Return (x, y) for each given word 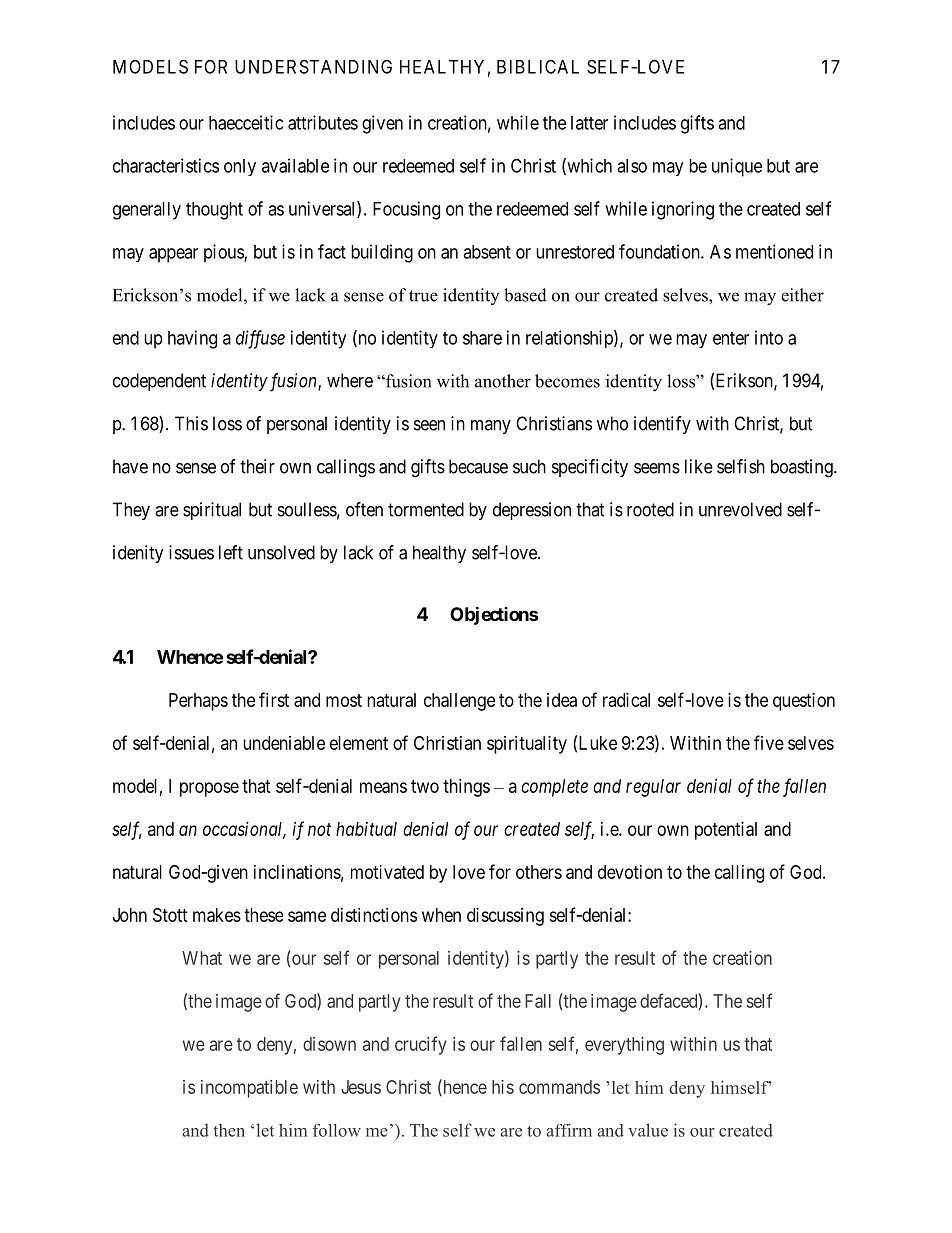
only (240, 167)
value (648, 1130)
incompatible (249, 1089)
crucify (421, 1045)
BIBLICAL (538, 66)
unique (737, 167)
